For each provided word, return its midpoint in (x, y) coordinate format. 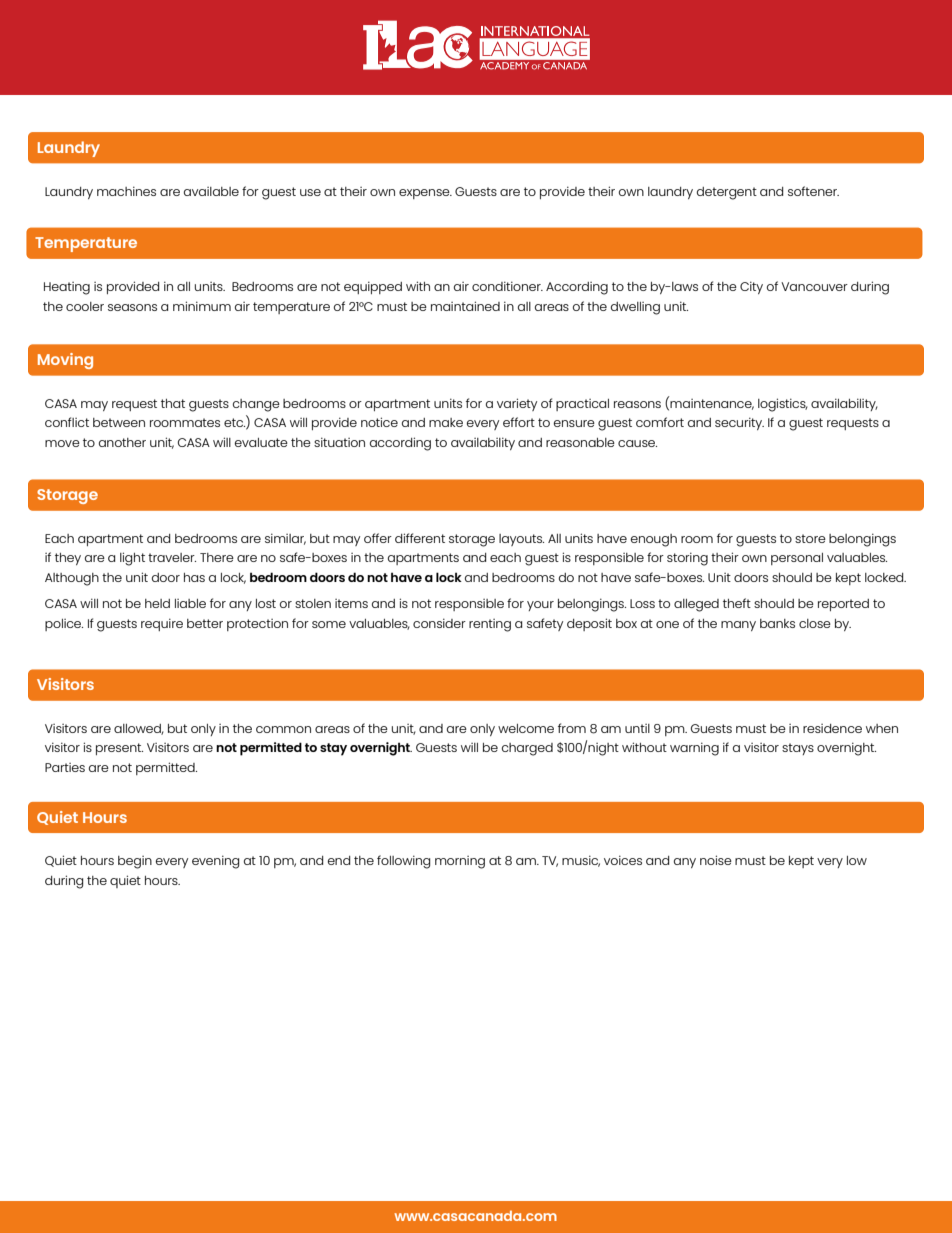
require (162, 624)
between (119, 422)
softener (813, 191)
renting (490, 625)
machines (126, 191)
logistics (783, 405)
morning (460, 862)
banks (777, 623)
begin (135, 862)
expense (425, 194)
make (446, 422)
